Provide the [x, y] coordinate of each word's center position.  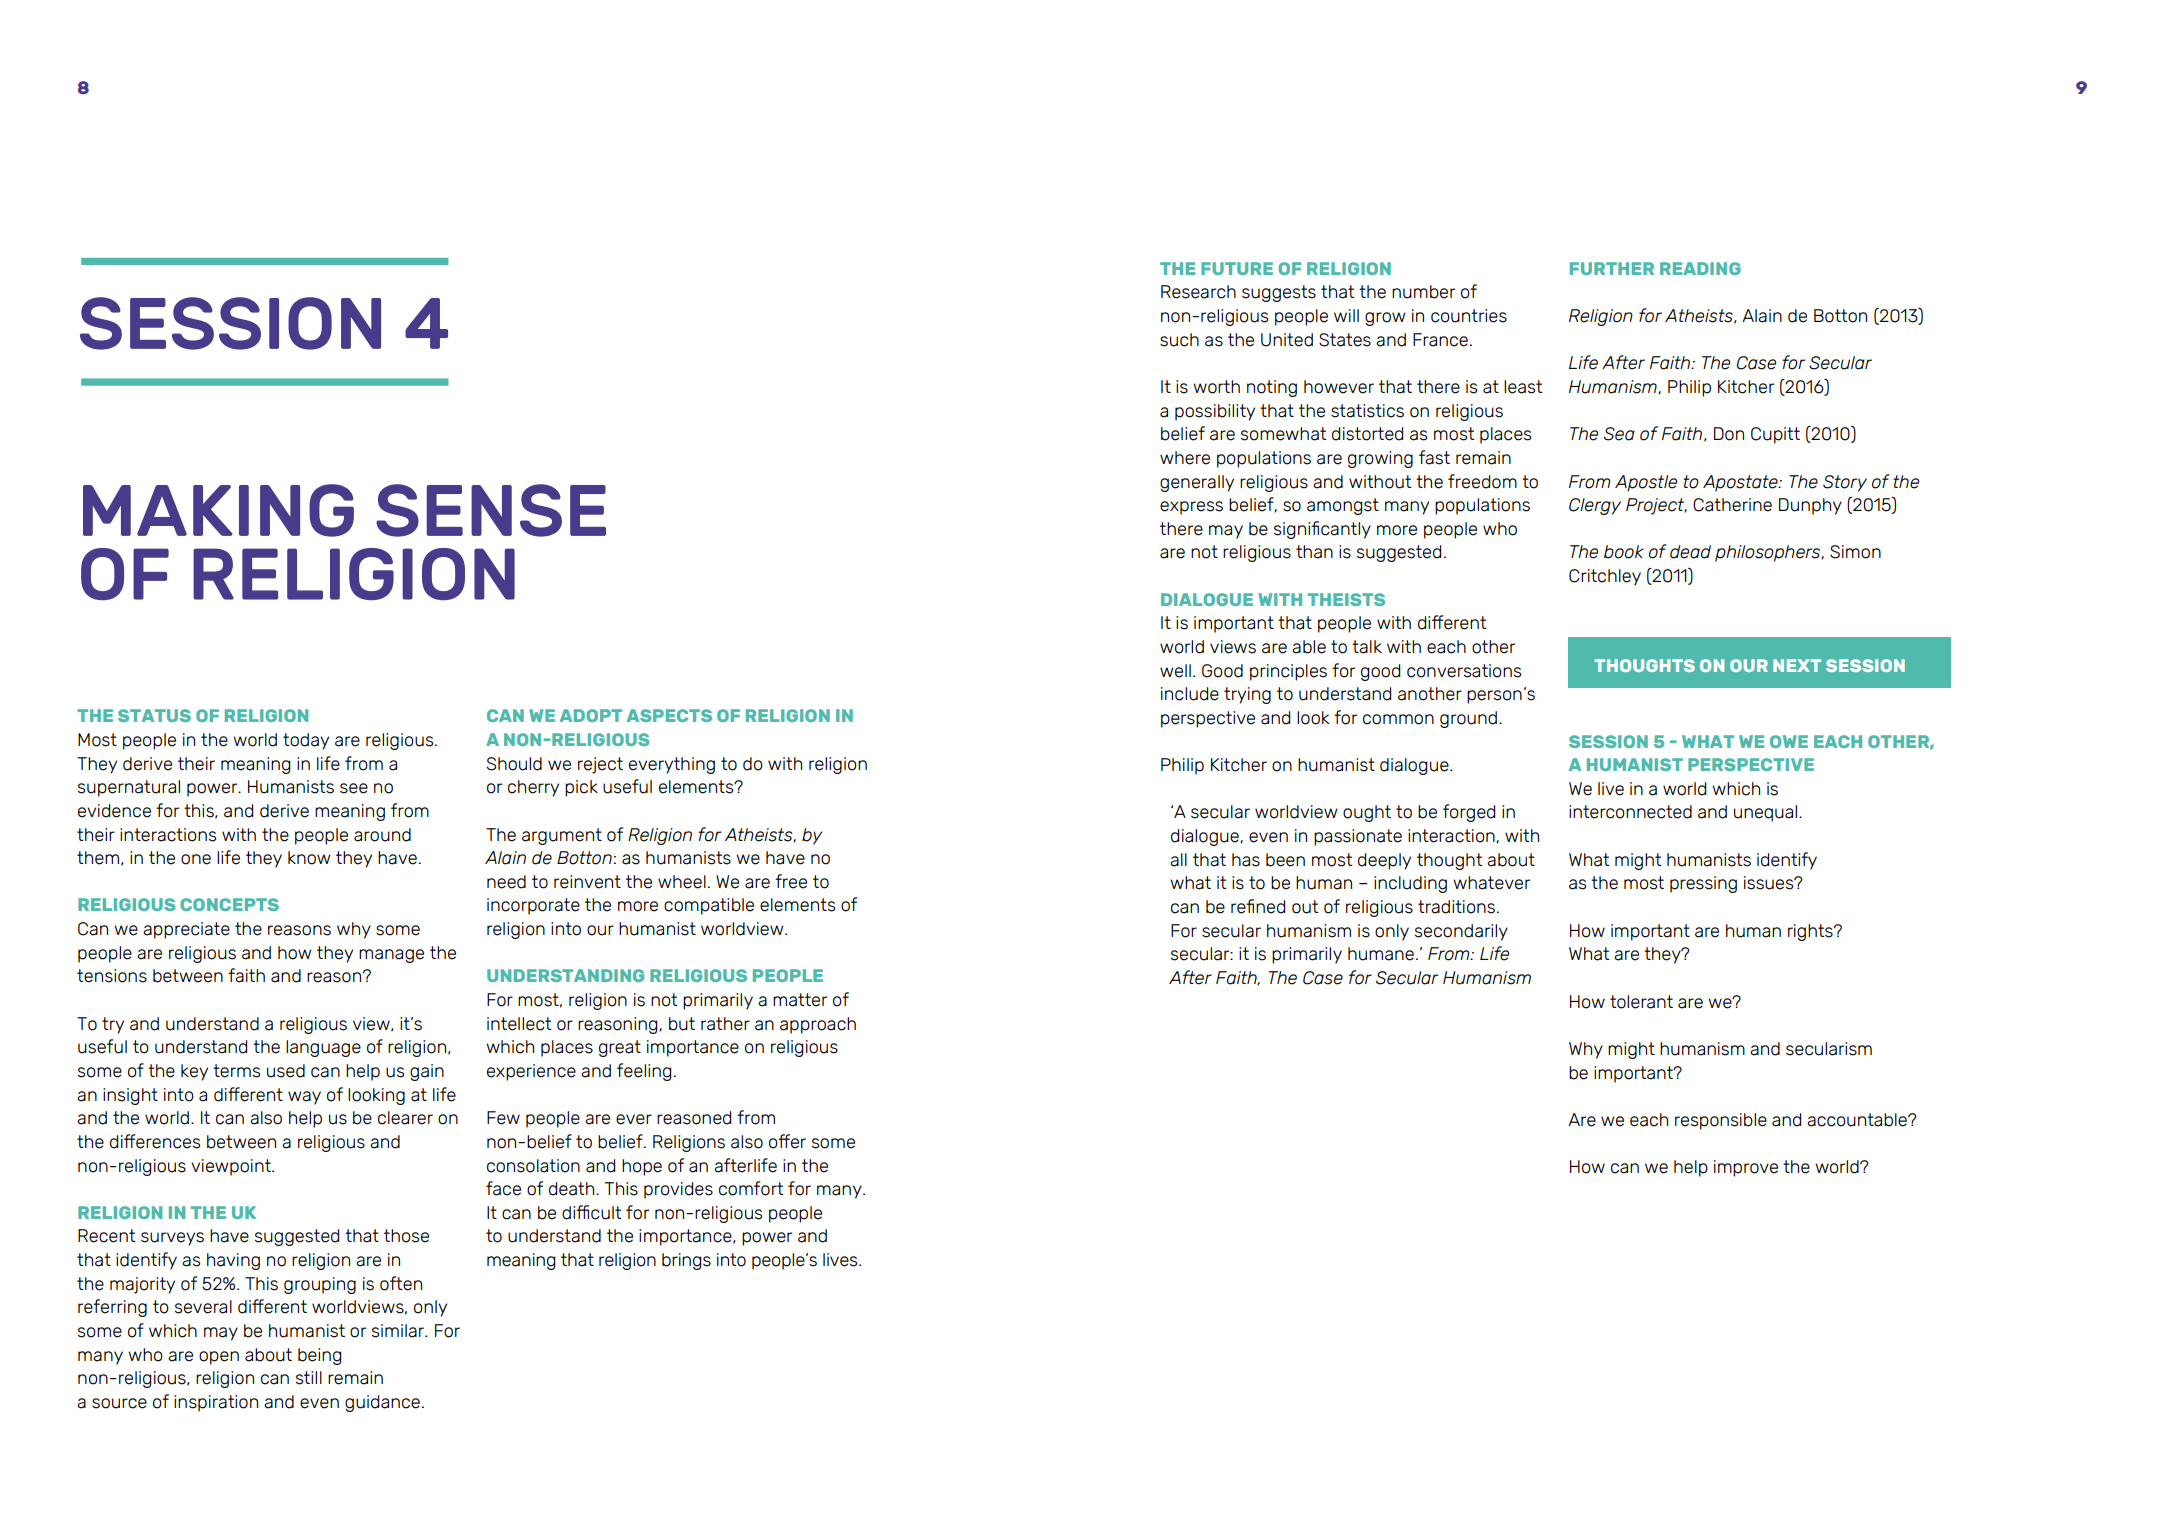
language [323, 1048]
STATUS [154, 715]
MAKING [218, 510]
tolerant [1641, 1002]
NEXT [1797, 665]
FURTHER [1612, 268]
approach [818, 1025]
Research [1198, 292]
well [1175, 671]
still [309, 1378]
